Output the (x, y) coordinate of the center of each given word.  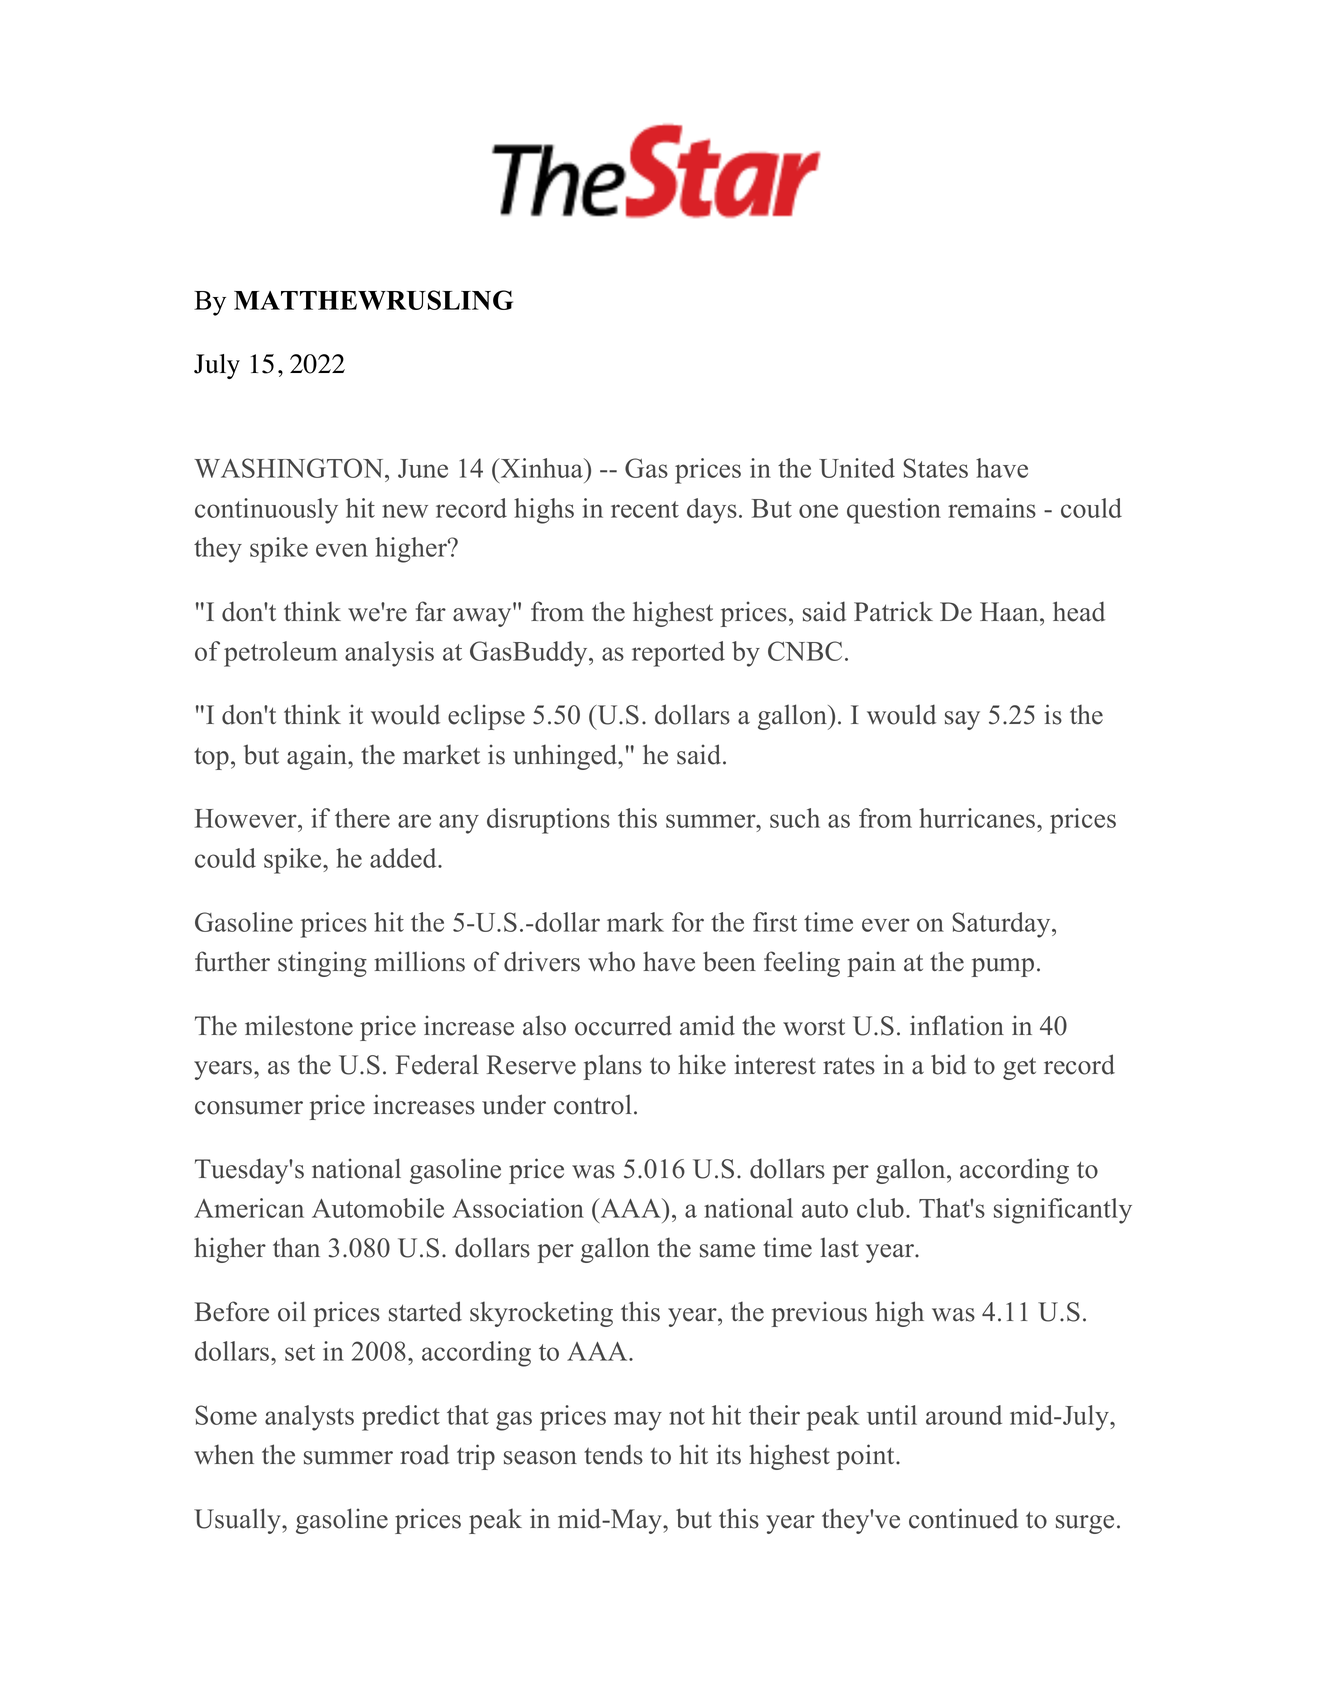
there (362, 818)
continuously (266, 511)
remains (992, 508)
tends (613, 1454)
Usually (238, 1521)
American (249, 1208)
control (593, 1104)
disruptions (548, 821)
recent (645, 509)
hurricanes (978, 818)
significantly (1063, 1211)
